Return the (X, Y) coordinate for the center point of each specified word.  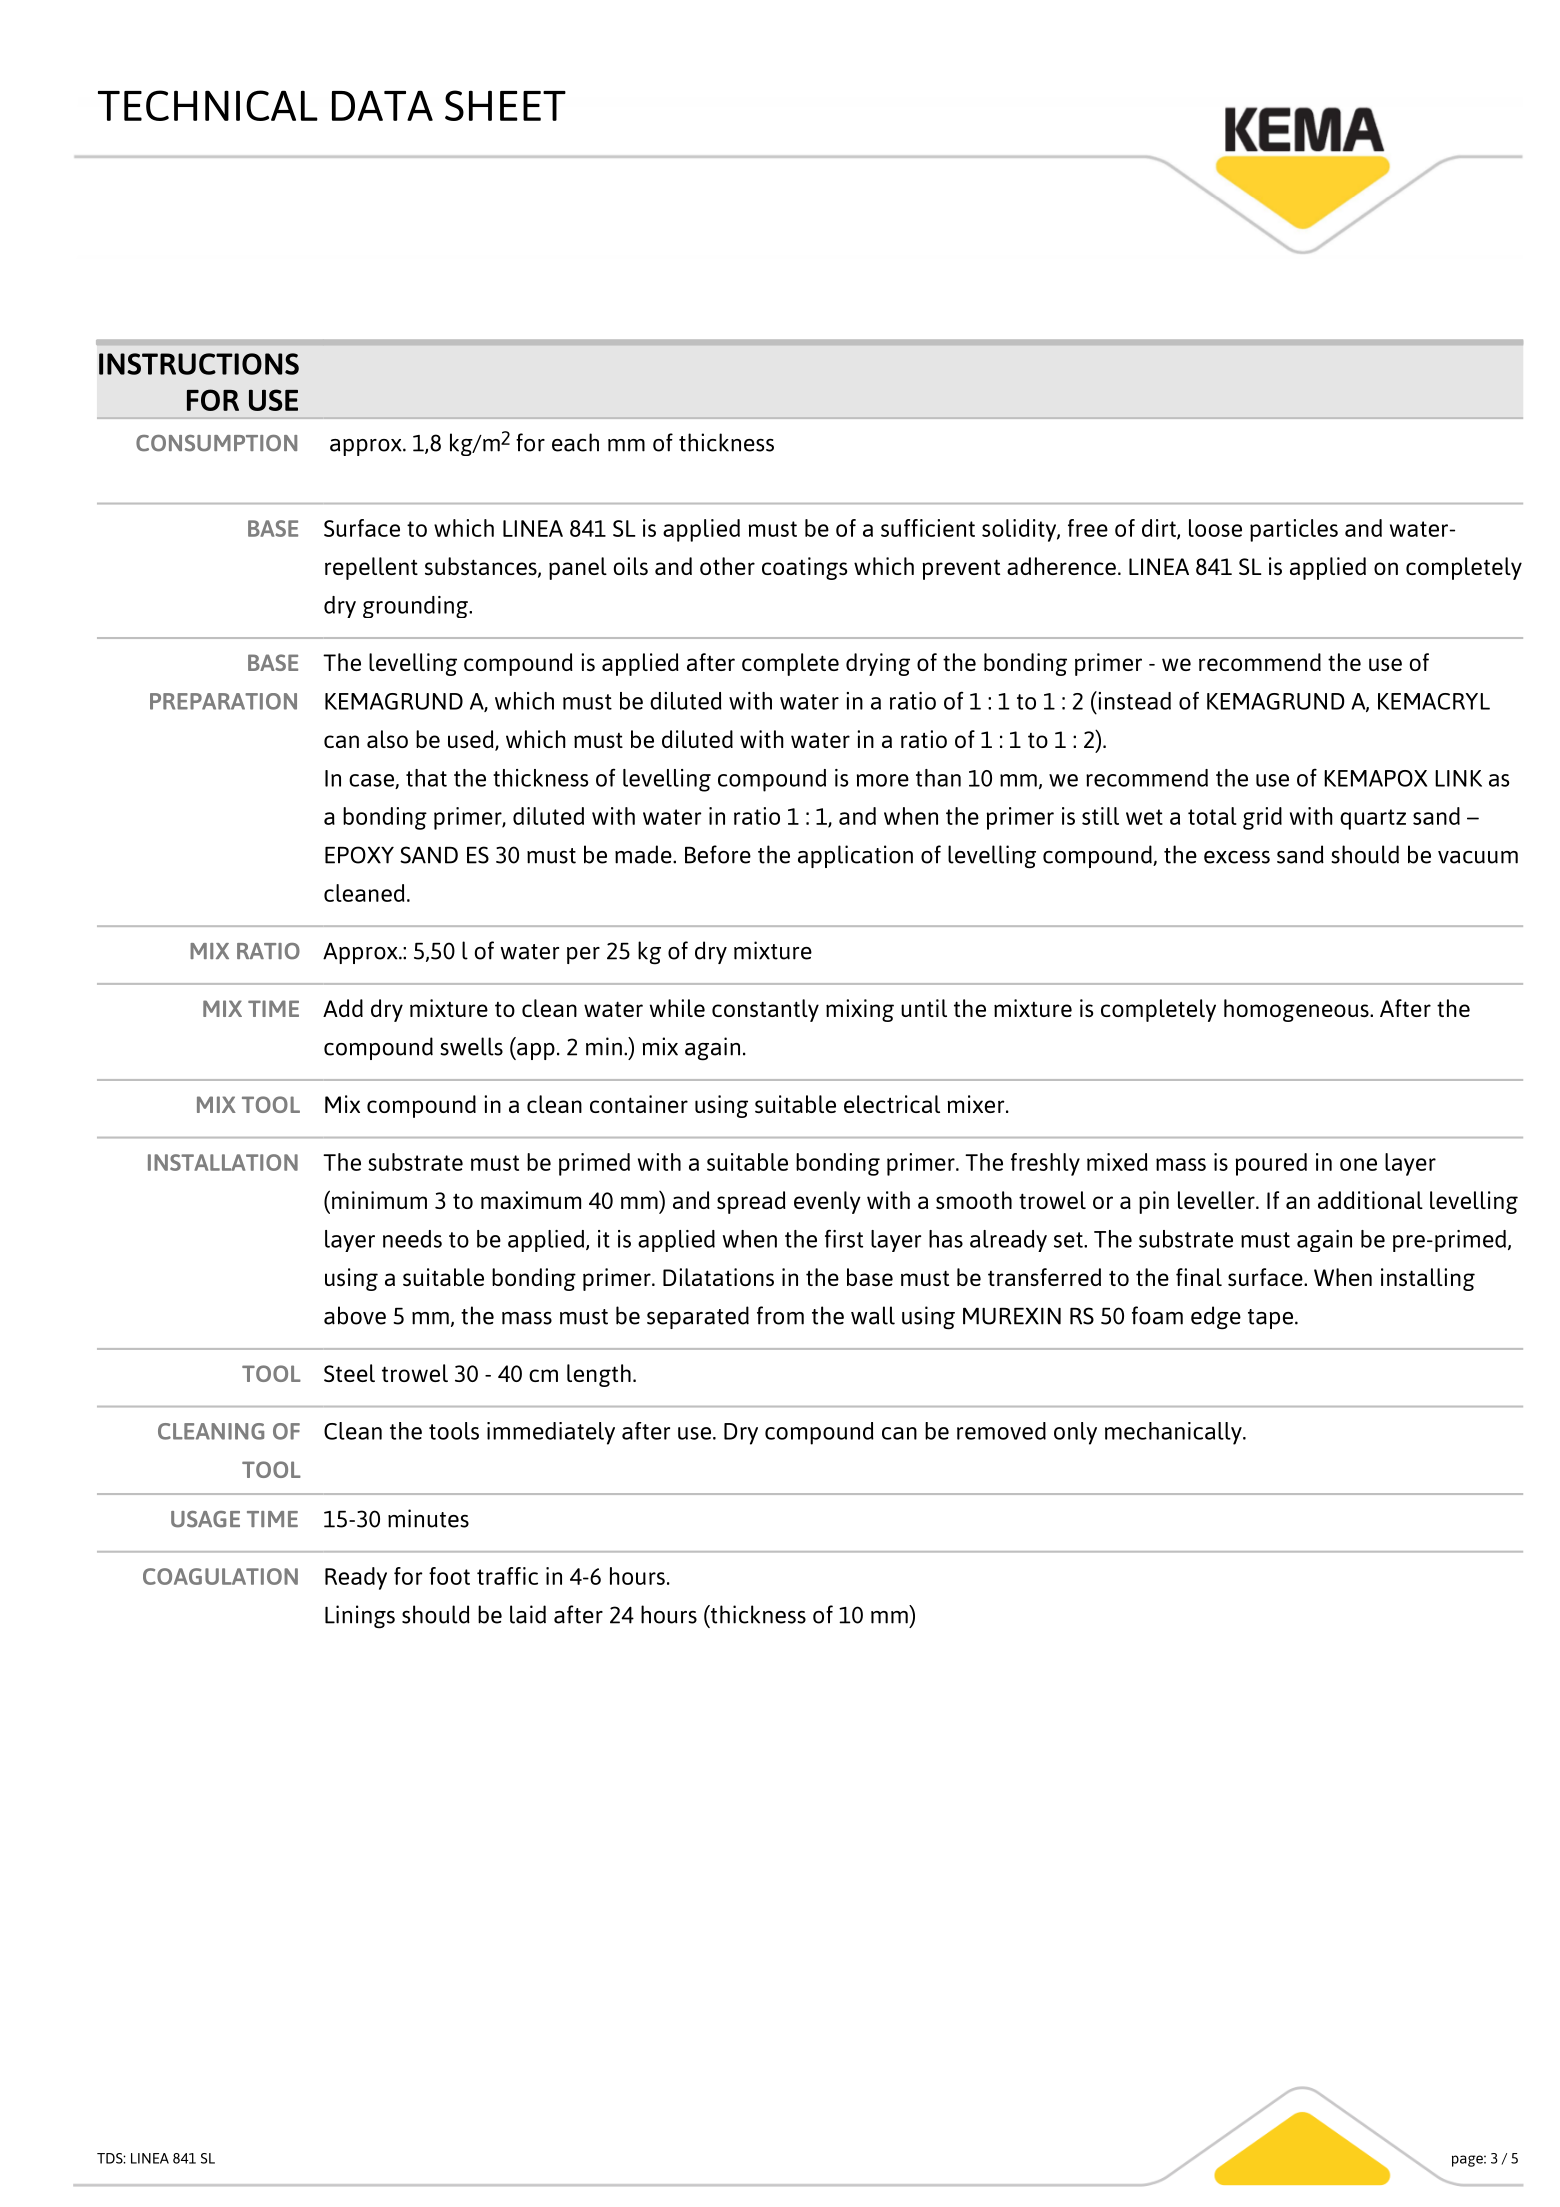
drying (878, 664)
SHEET (505, 105)
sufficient (928, 528)
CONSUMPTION (216, 443)
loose (1215, 528)
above (355, 1315)
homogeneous (1297, 1010)
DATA (382, 105)
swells (471, 1046)
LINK (1458, 778)
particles (1294, 530)
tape (1270, 1319)
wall (873, 1315)
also (387, 739)
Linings (360, 1617)
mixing (860, 1010)
